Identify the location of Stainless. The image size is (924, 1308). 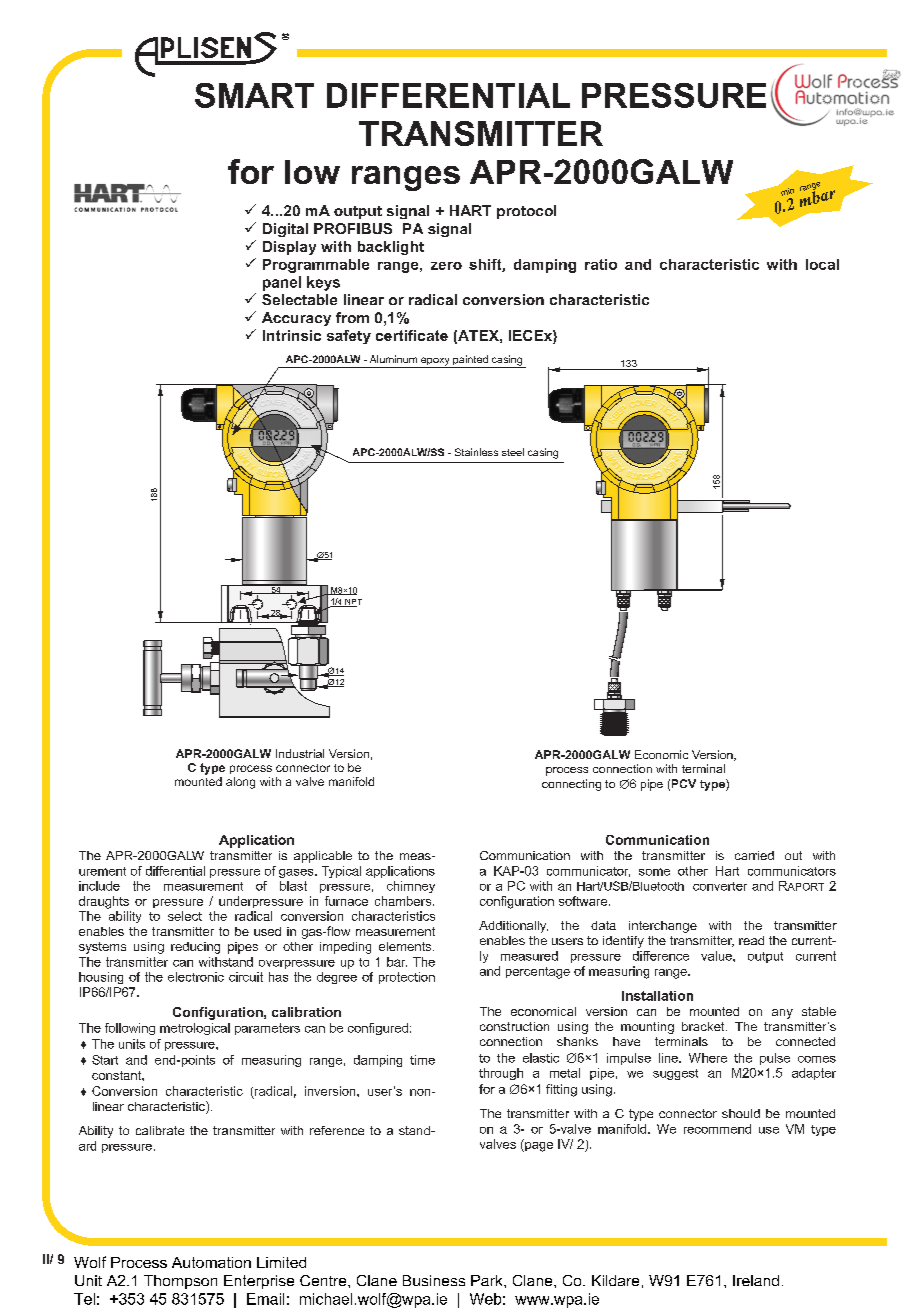
(476, 452).
